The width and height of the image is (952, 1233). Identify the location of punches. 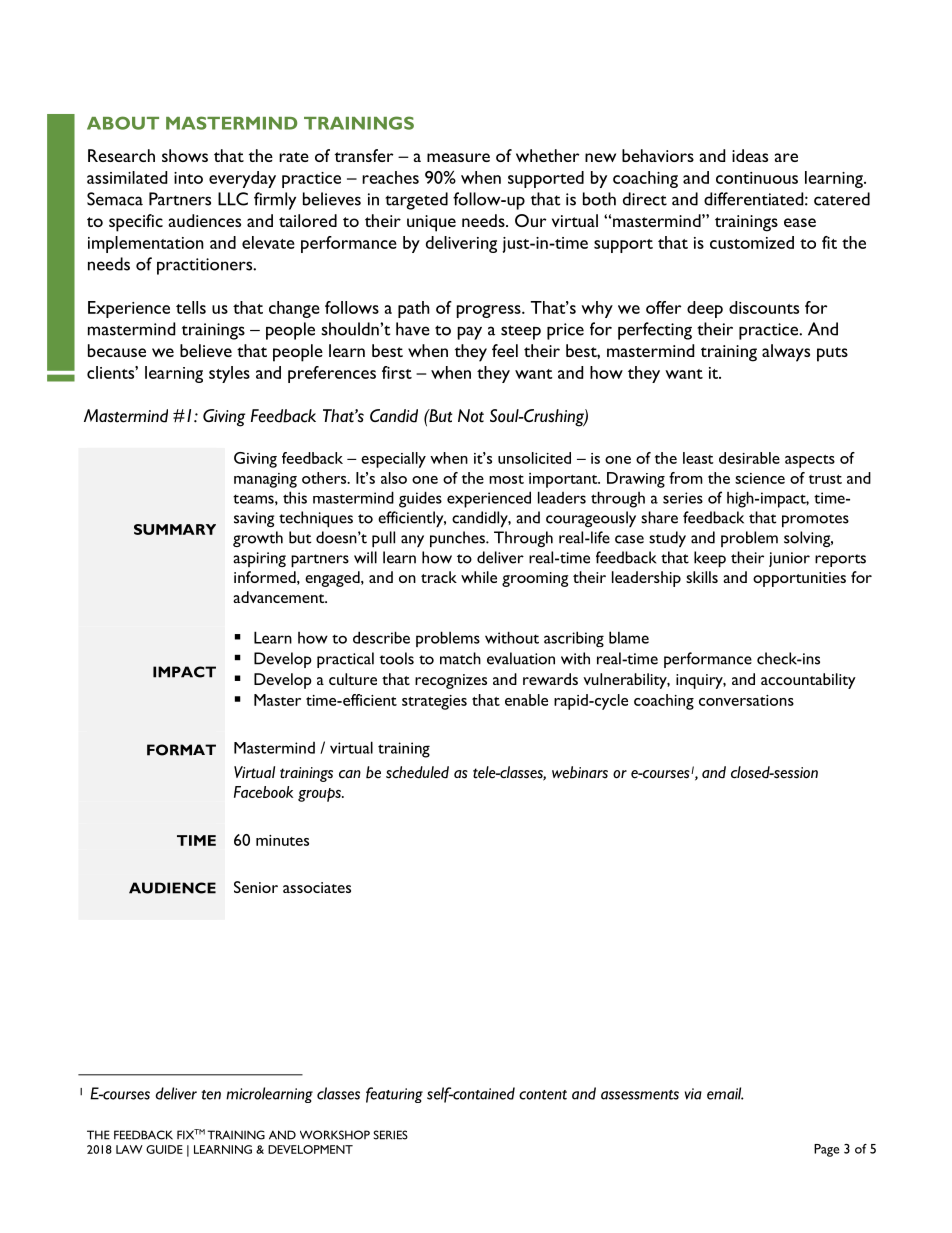
(458, 539).
